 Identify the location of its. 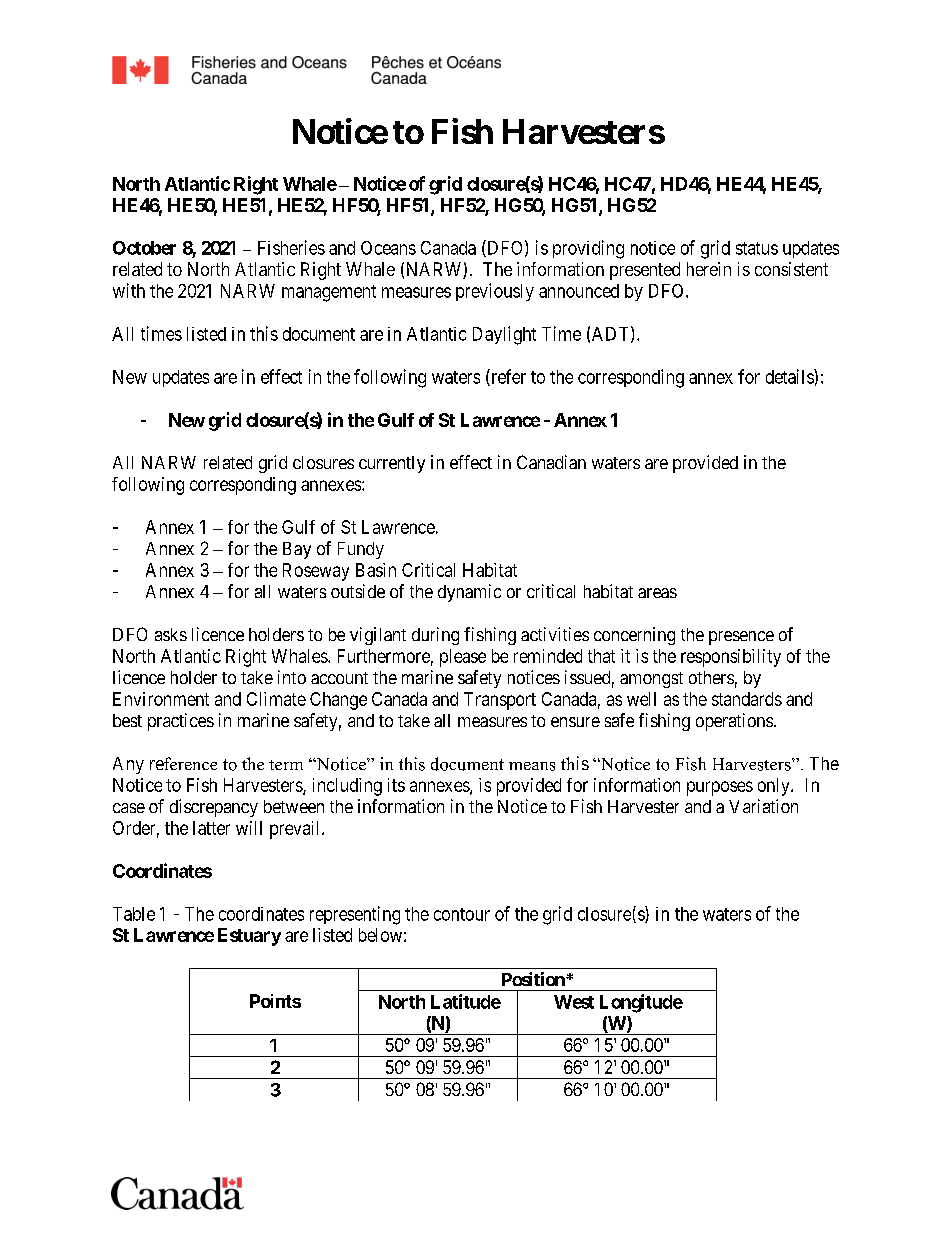
(396, 785).
